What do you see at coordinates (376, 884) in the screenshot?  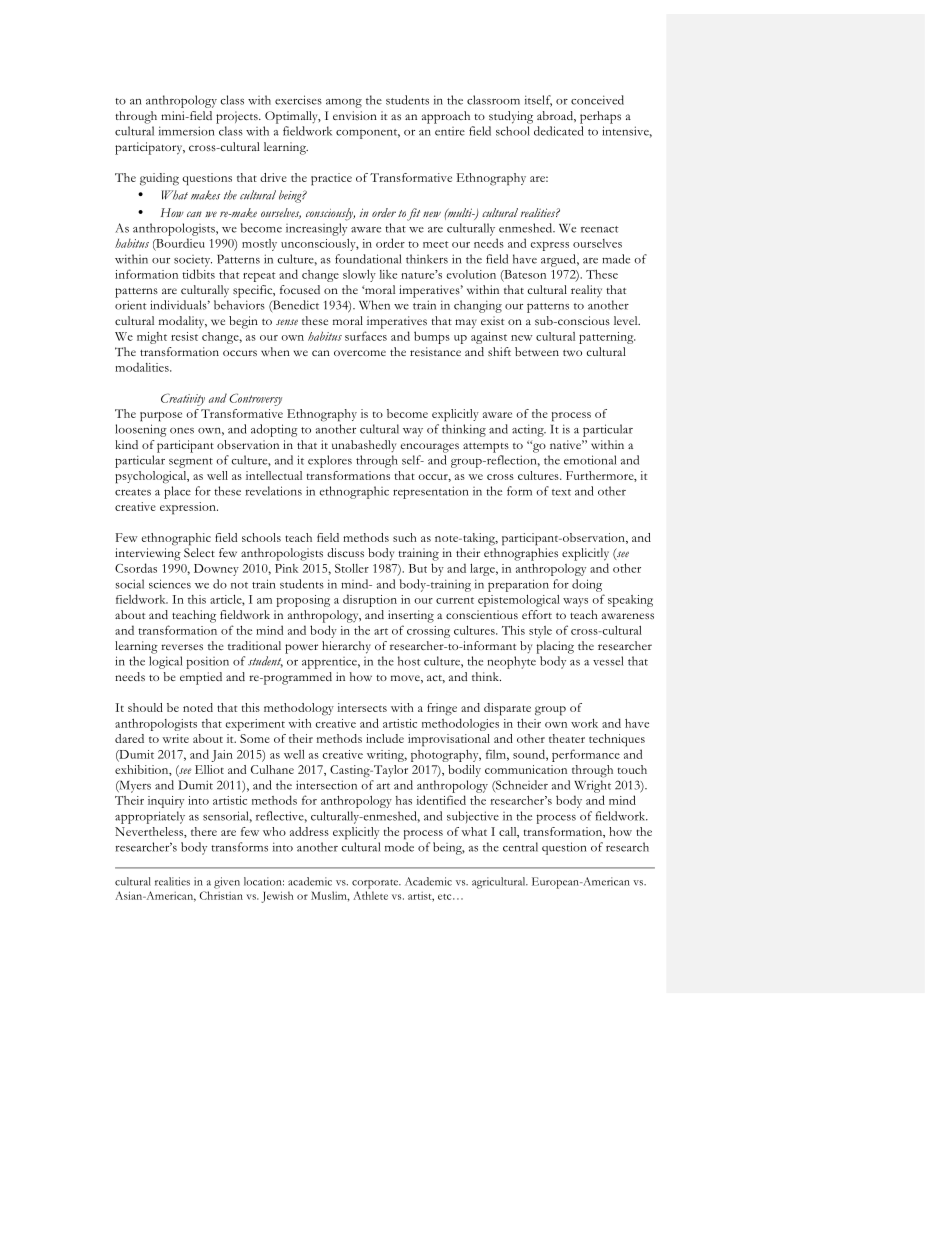 I see `corporate` at bounding box center [376, 884].
